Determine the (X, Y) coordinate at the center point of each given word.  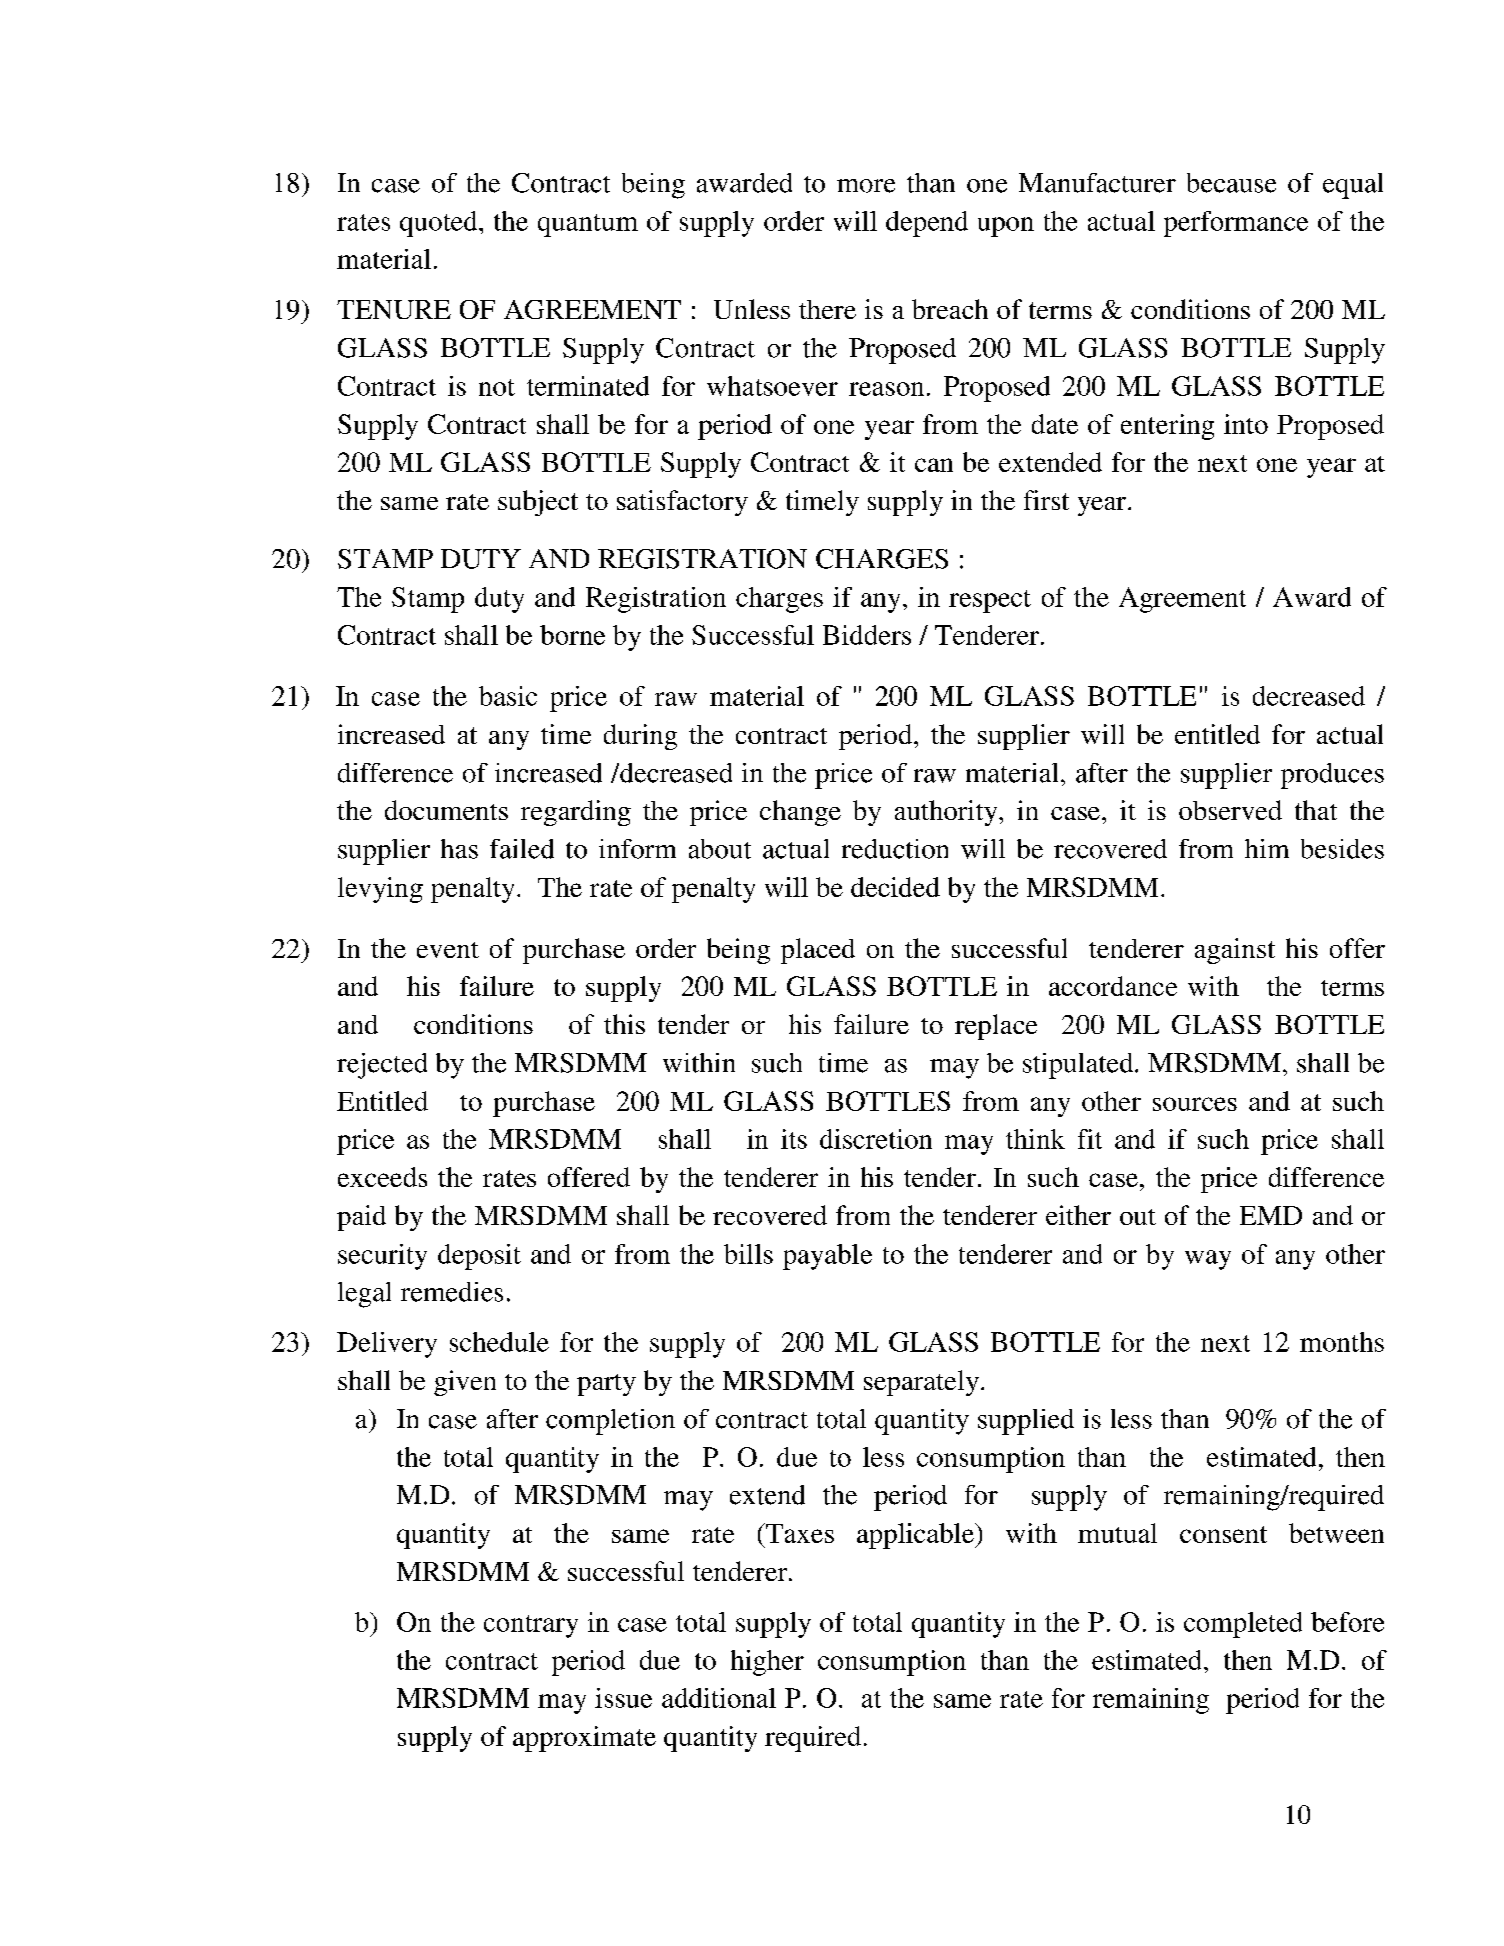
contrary (531, 1626)
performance (1236, 224)
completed (1243, 1625)
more (866, 186)
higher (767, 1663)
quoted (440, 224)
